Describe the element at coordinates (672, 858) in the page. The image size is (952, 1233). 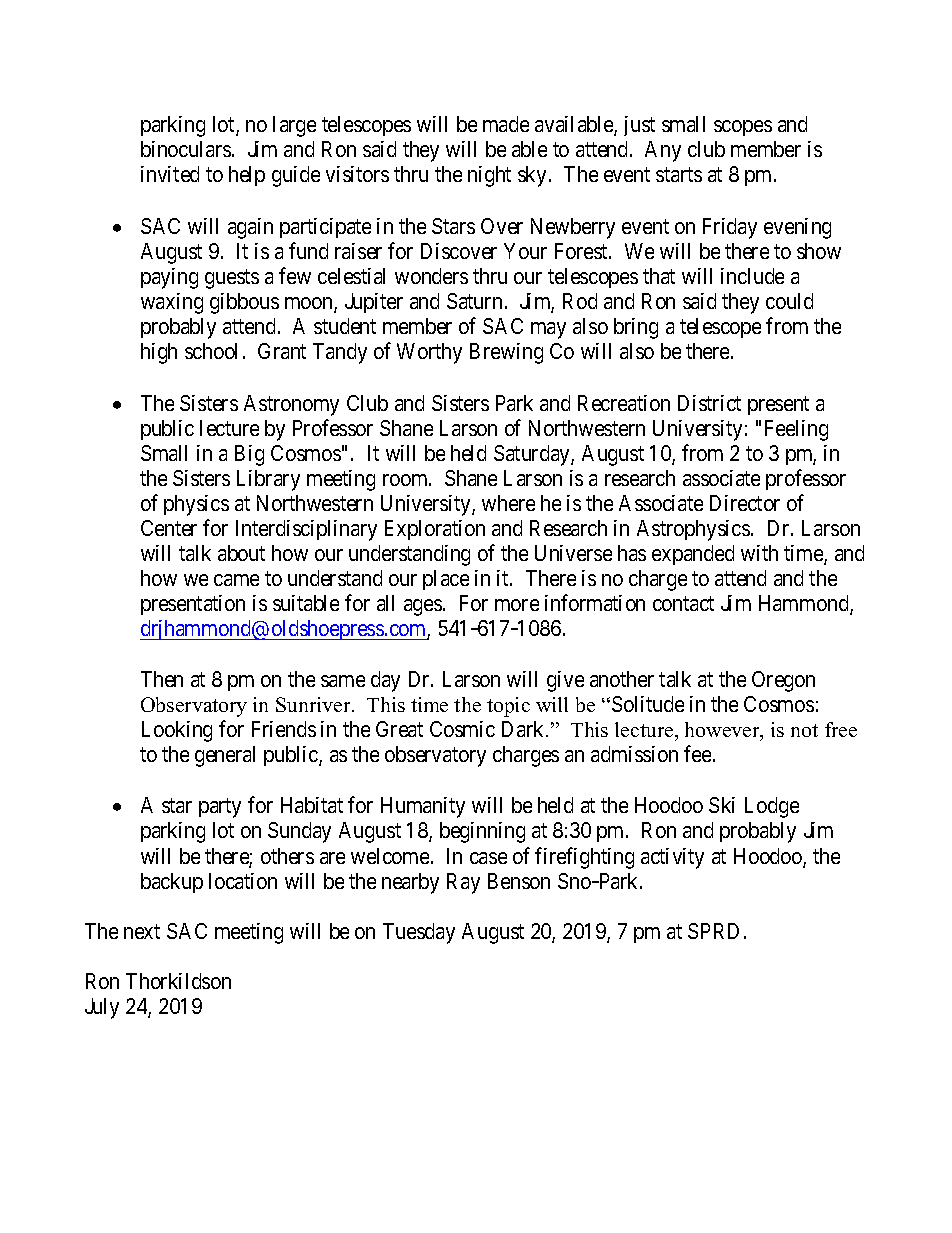
I see `activity` at that location.
